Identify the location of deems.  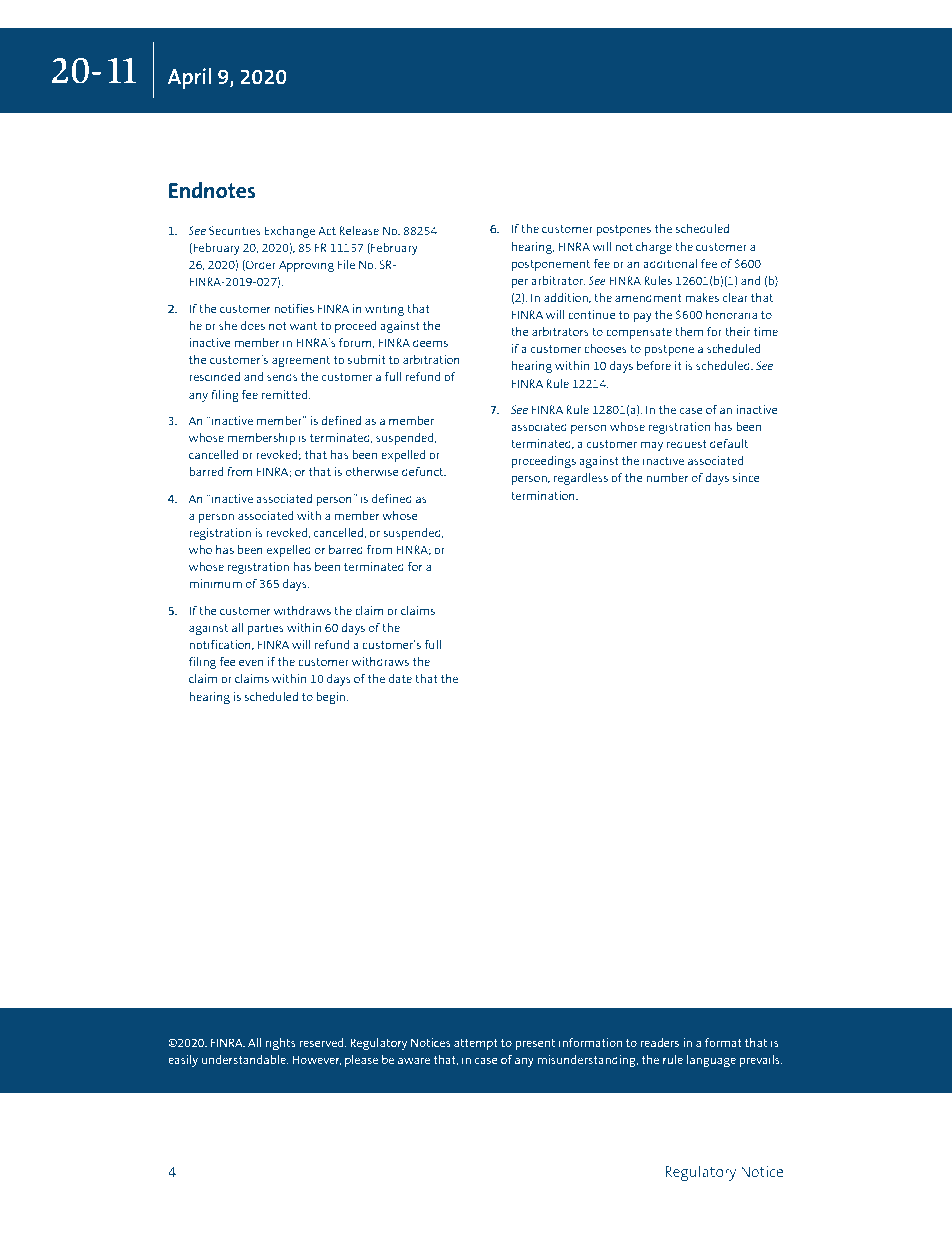
(430, 342).
